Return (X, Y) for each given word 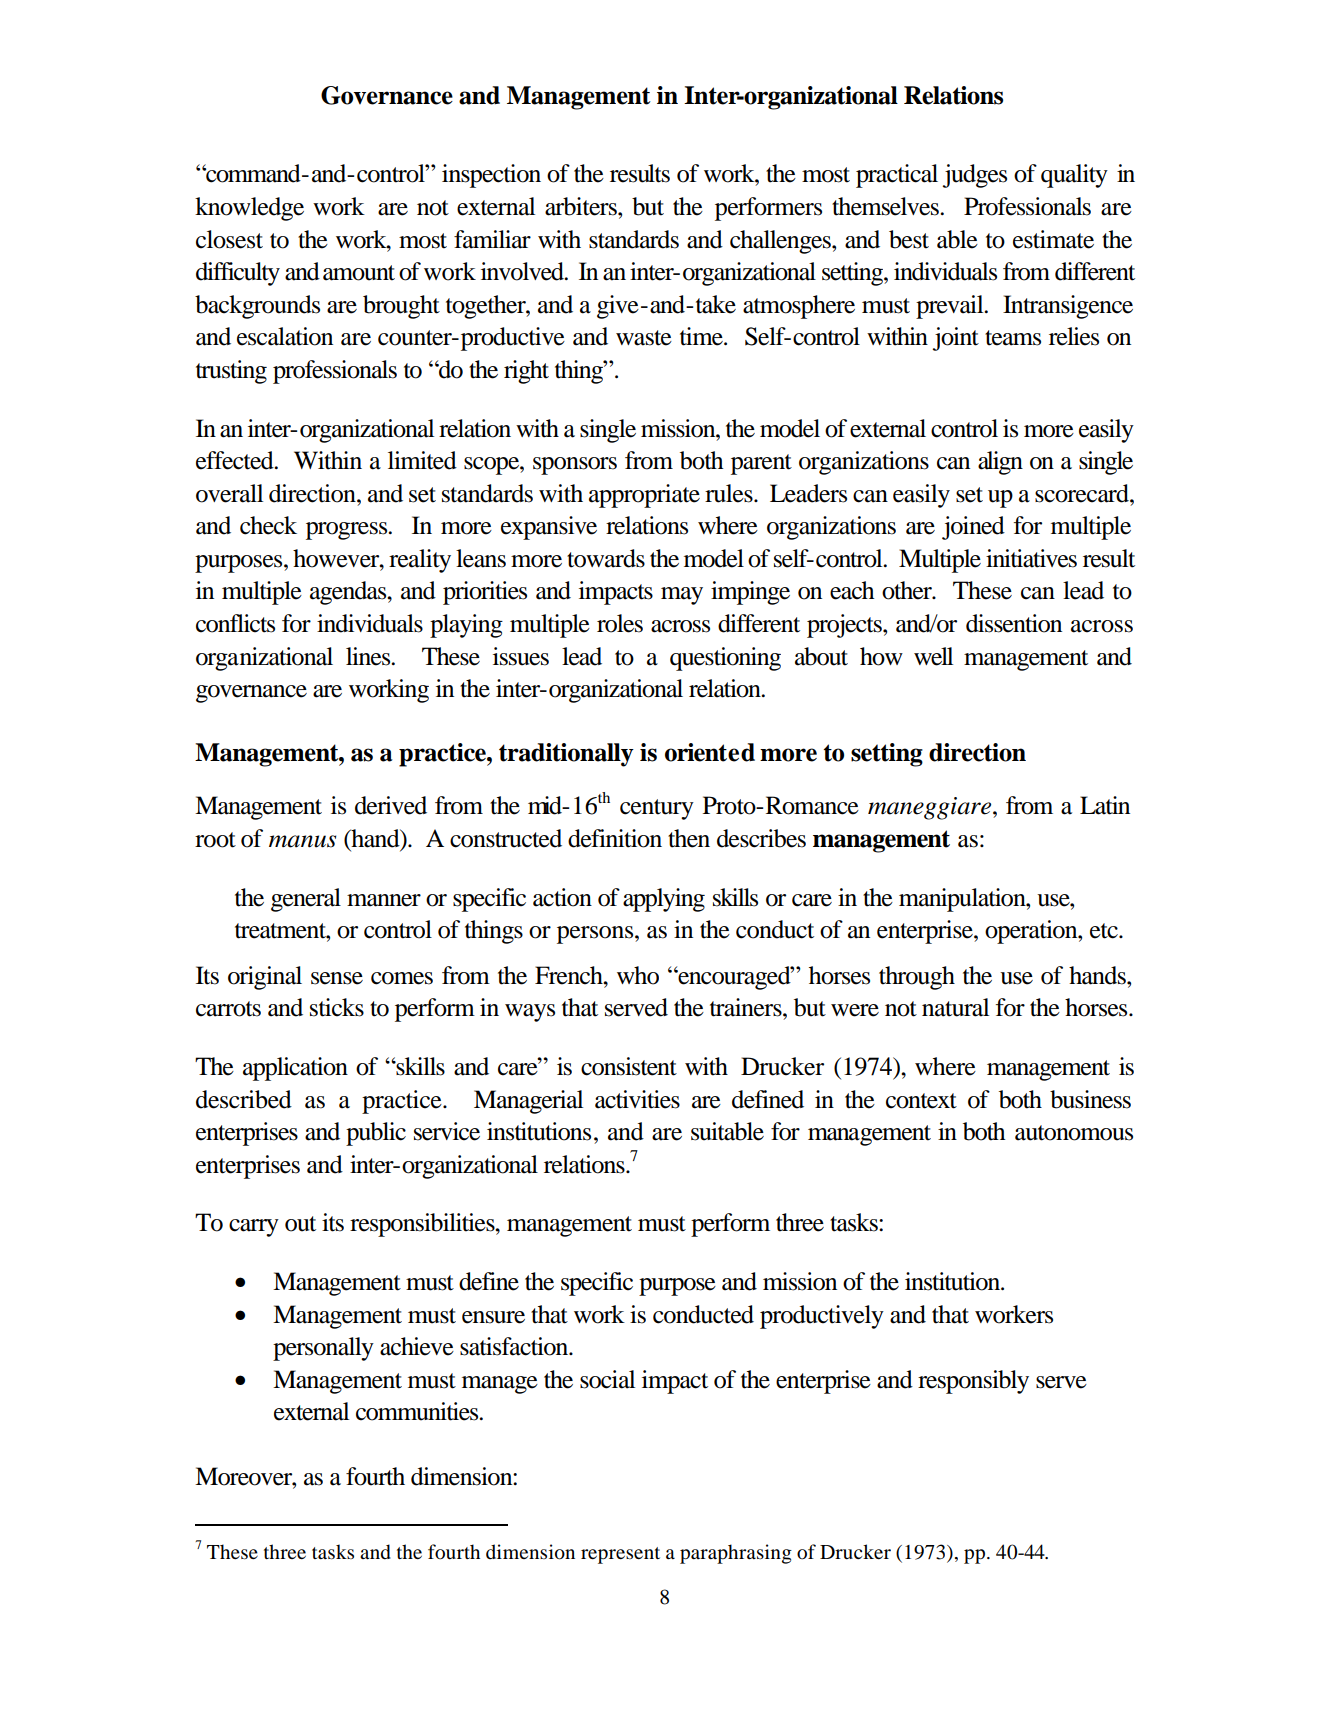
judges (974, 176)
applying (664, 900)
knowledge (249, 209)
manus (302, 841)
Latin (1105, 805)
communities (418, 1411)
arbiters (582, 206)
